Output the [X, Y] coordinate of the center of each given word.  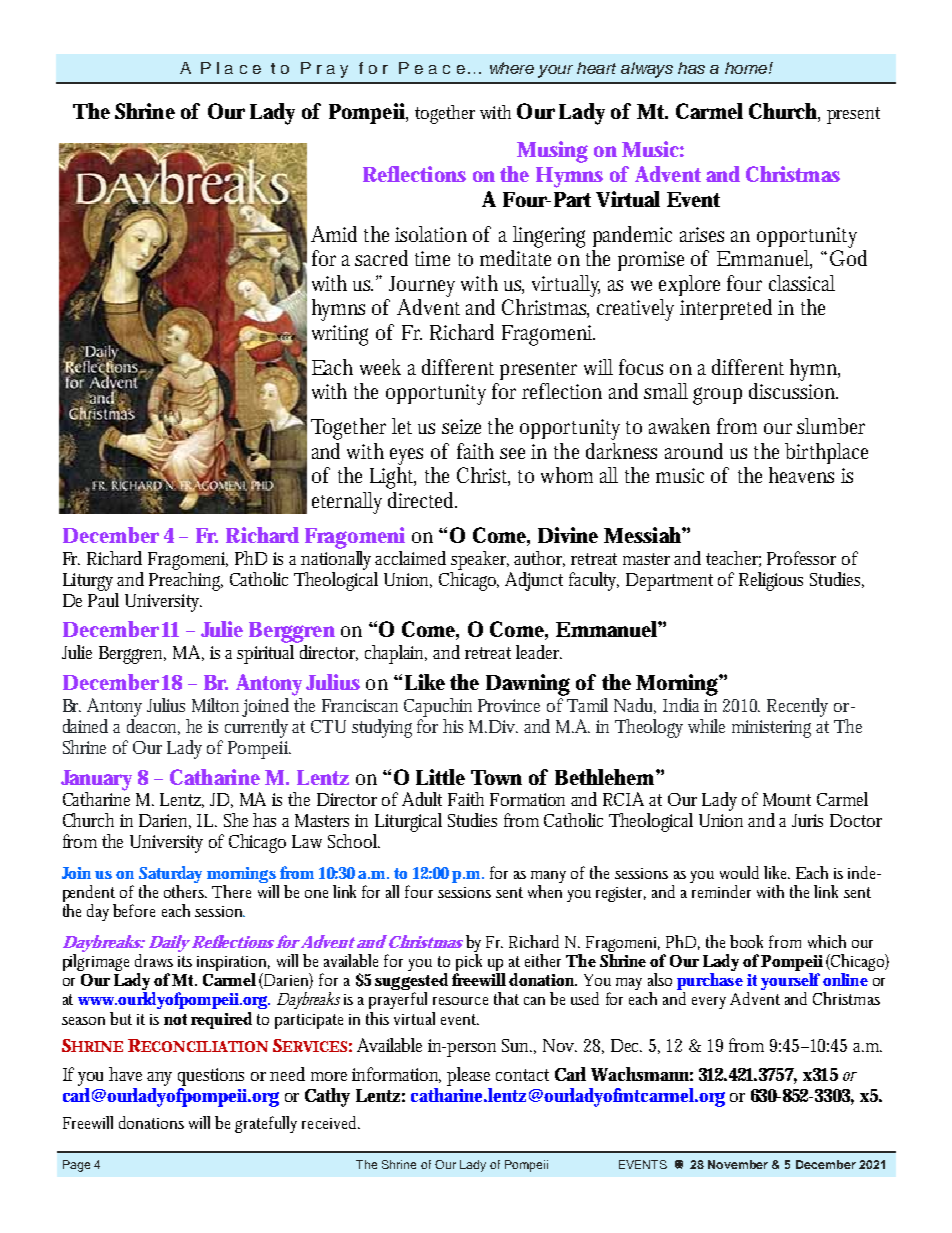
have [128, 1074]
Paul [103, 598]
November [738, 1164]
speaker [480, 560]
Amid [334, 234]
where [512, 68]
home [747, 68]
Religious [771, 581]
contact [522, 1075]
